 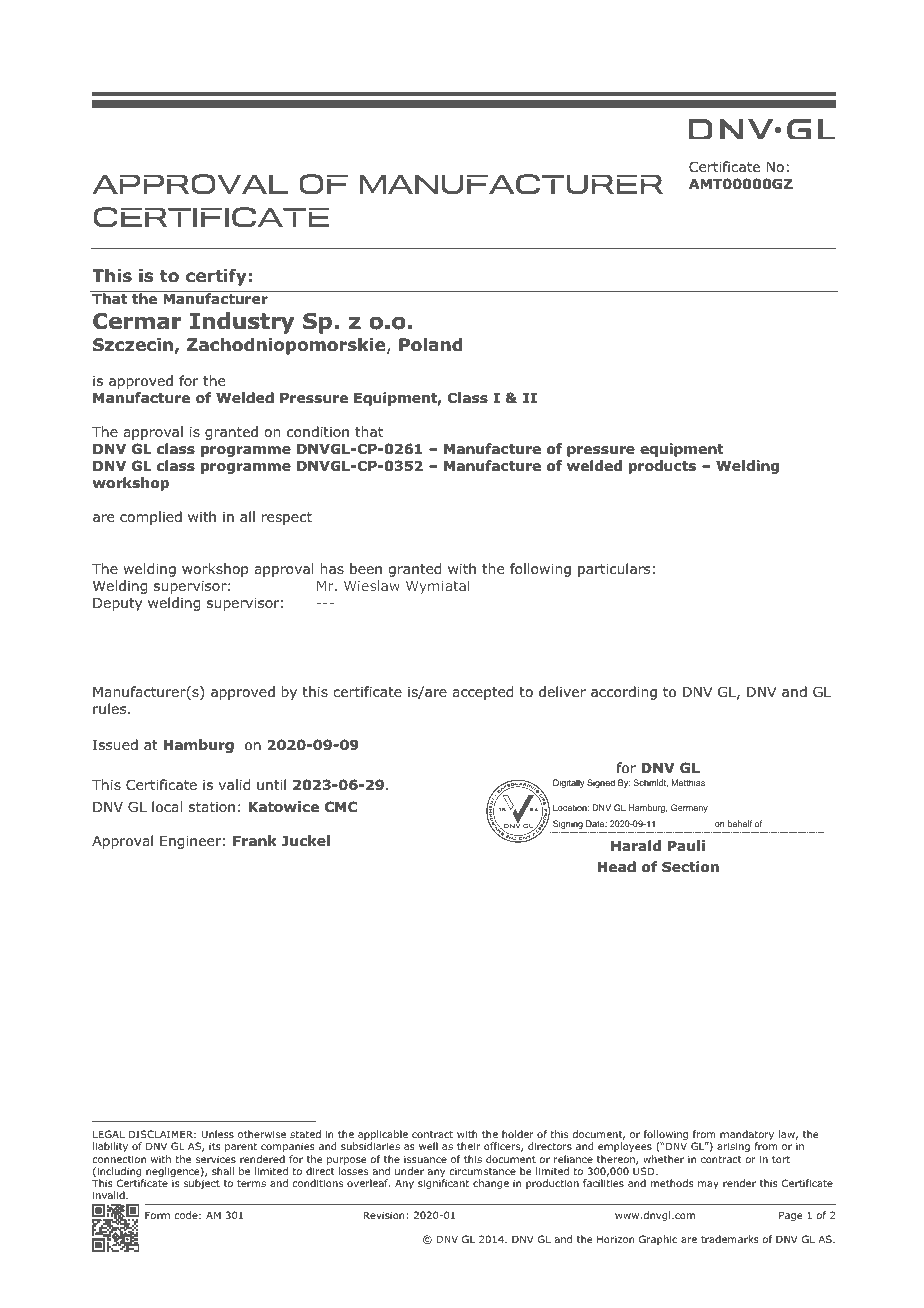 What do you see at coordinates (216, 277) in the image?
I see `certify` at bounding box center [216, 277].
